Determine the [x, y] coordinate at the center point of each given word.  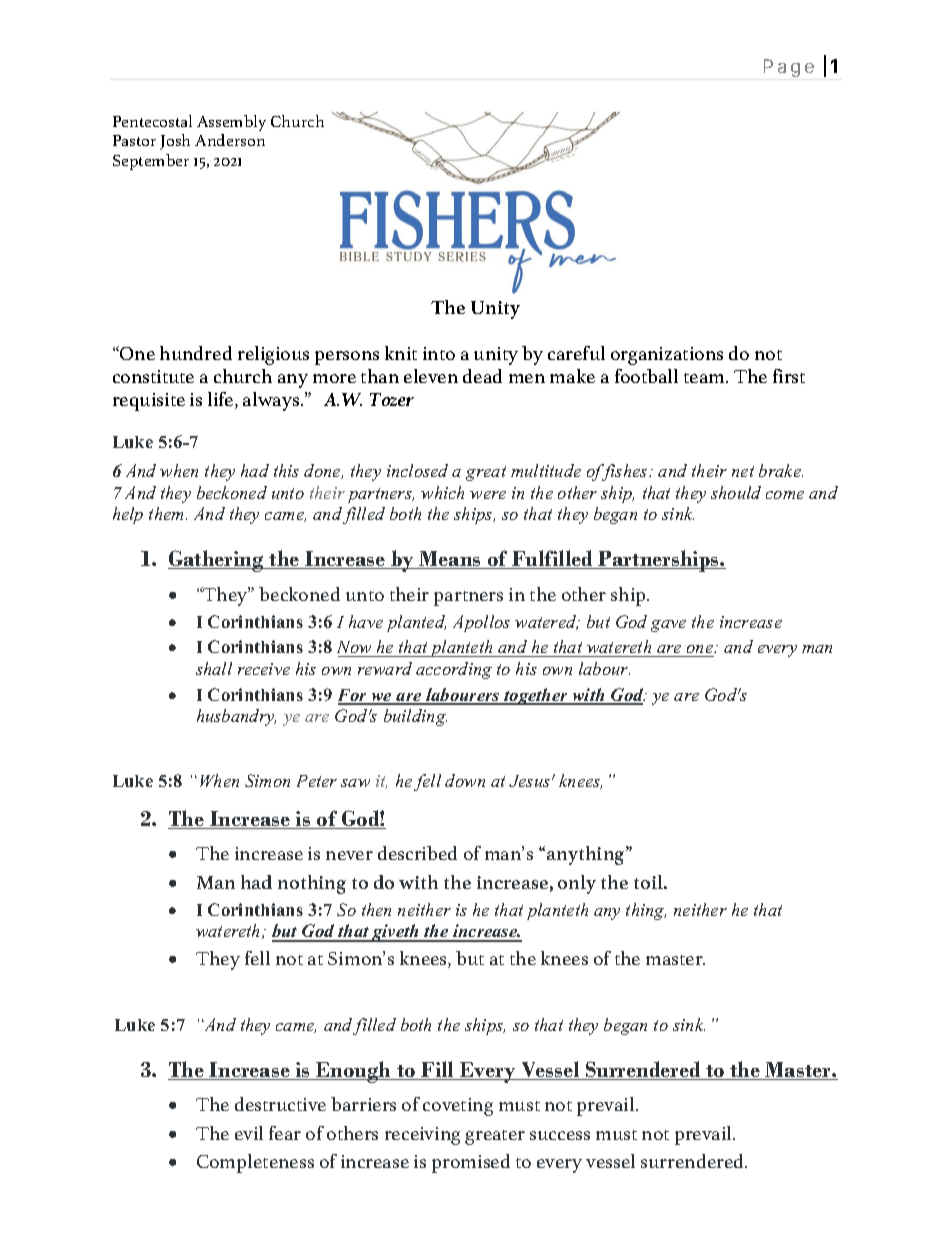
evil [249, 1133]
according [454, 670]
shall [214, 668]
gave [668, 626]
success [560, 1135]
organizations [667, 356]
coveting [458, 1107]
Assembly [231, 123]
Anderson [230, 140]
